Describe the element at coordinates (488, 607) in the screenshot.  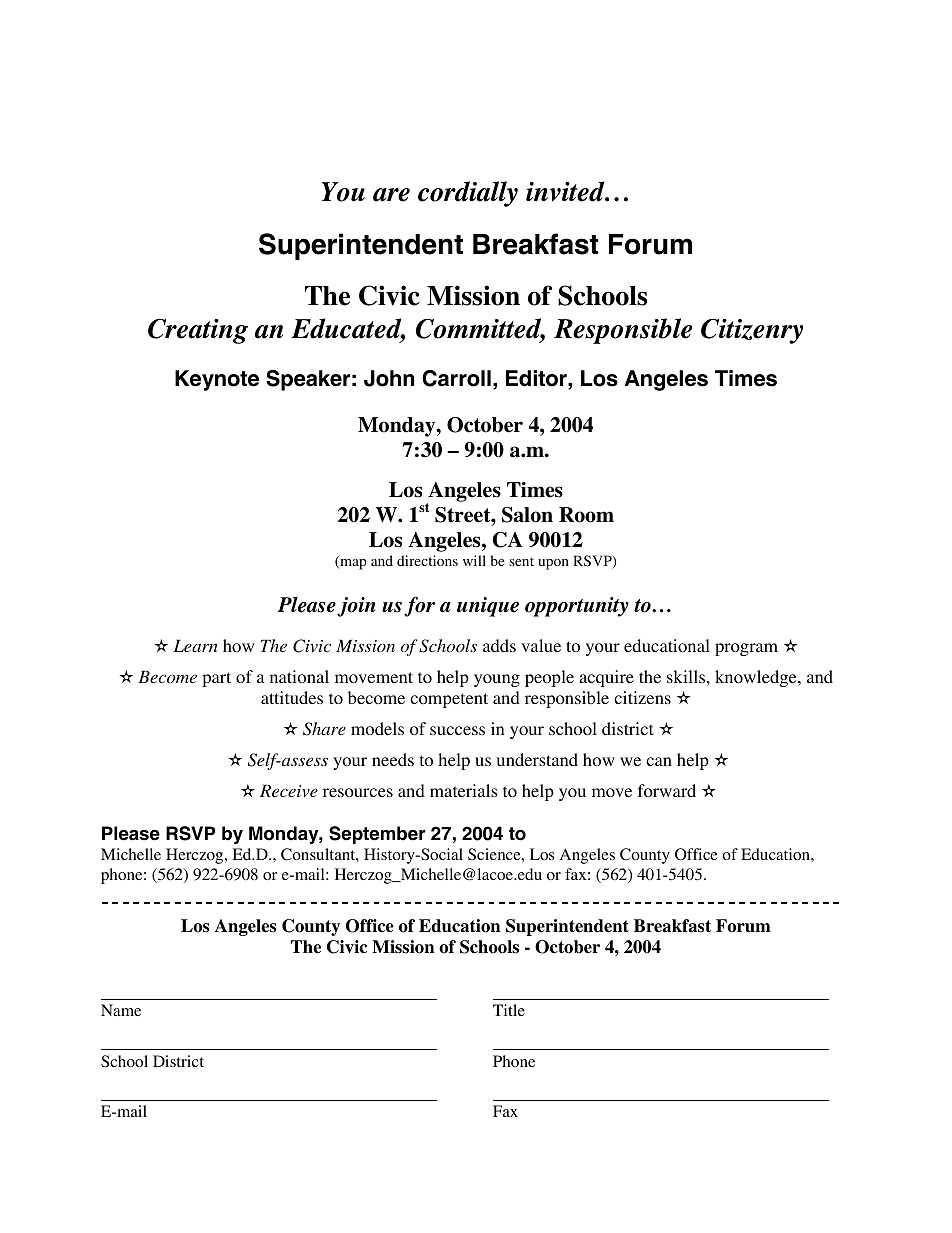
I see `unique` at that location.
